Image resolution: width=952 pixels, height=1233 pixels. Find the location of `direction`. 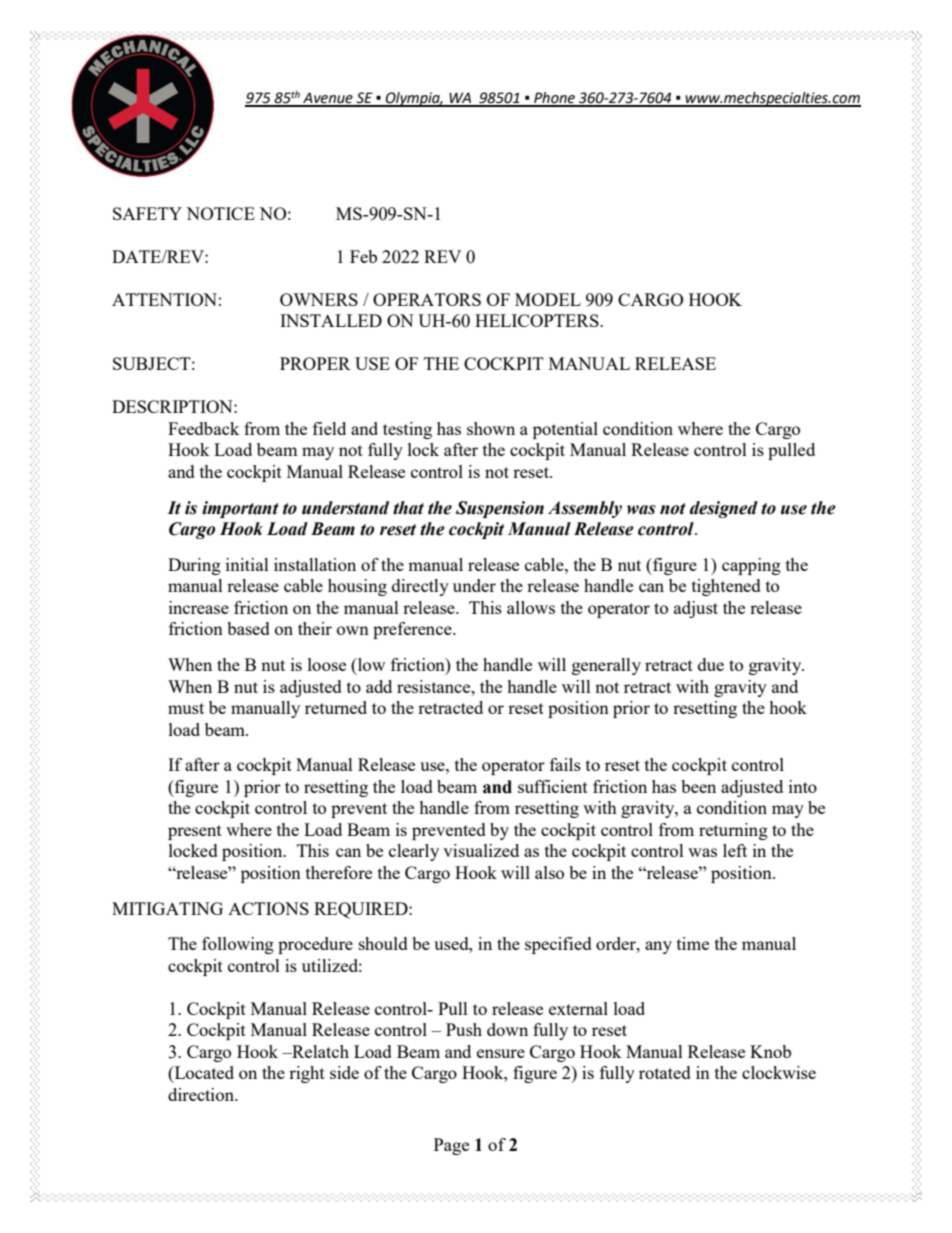

direction is located at coordinates (202, 1094).
